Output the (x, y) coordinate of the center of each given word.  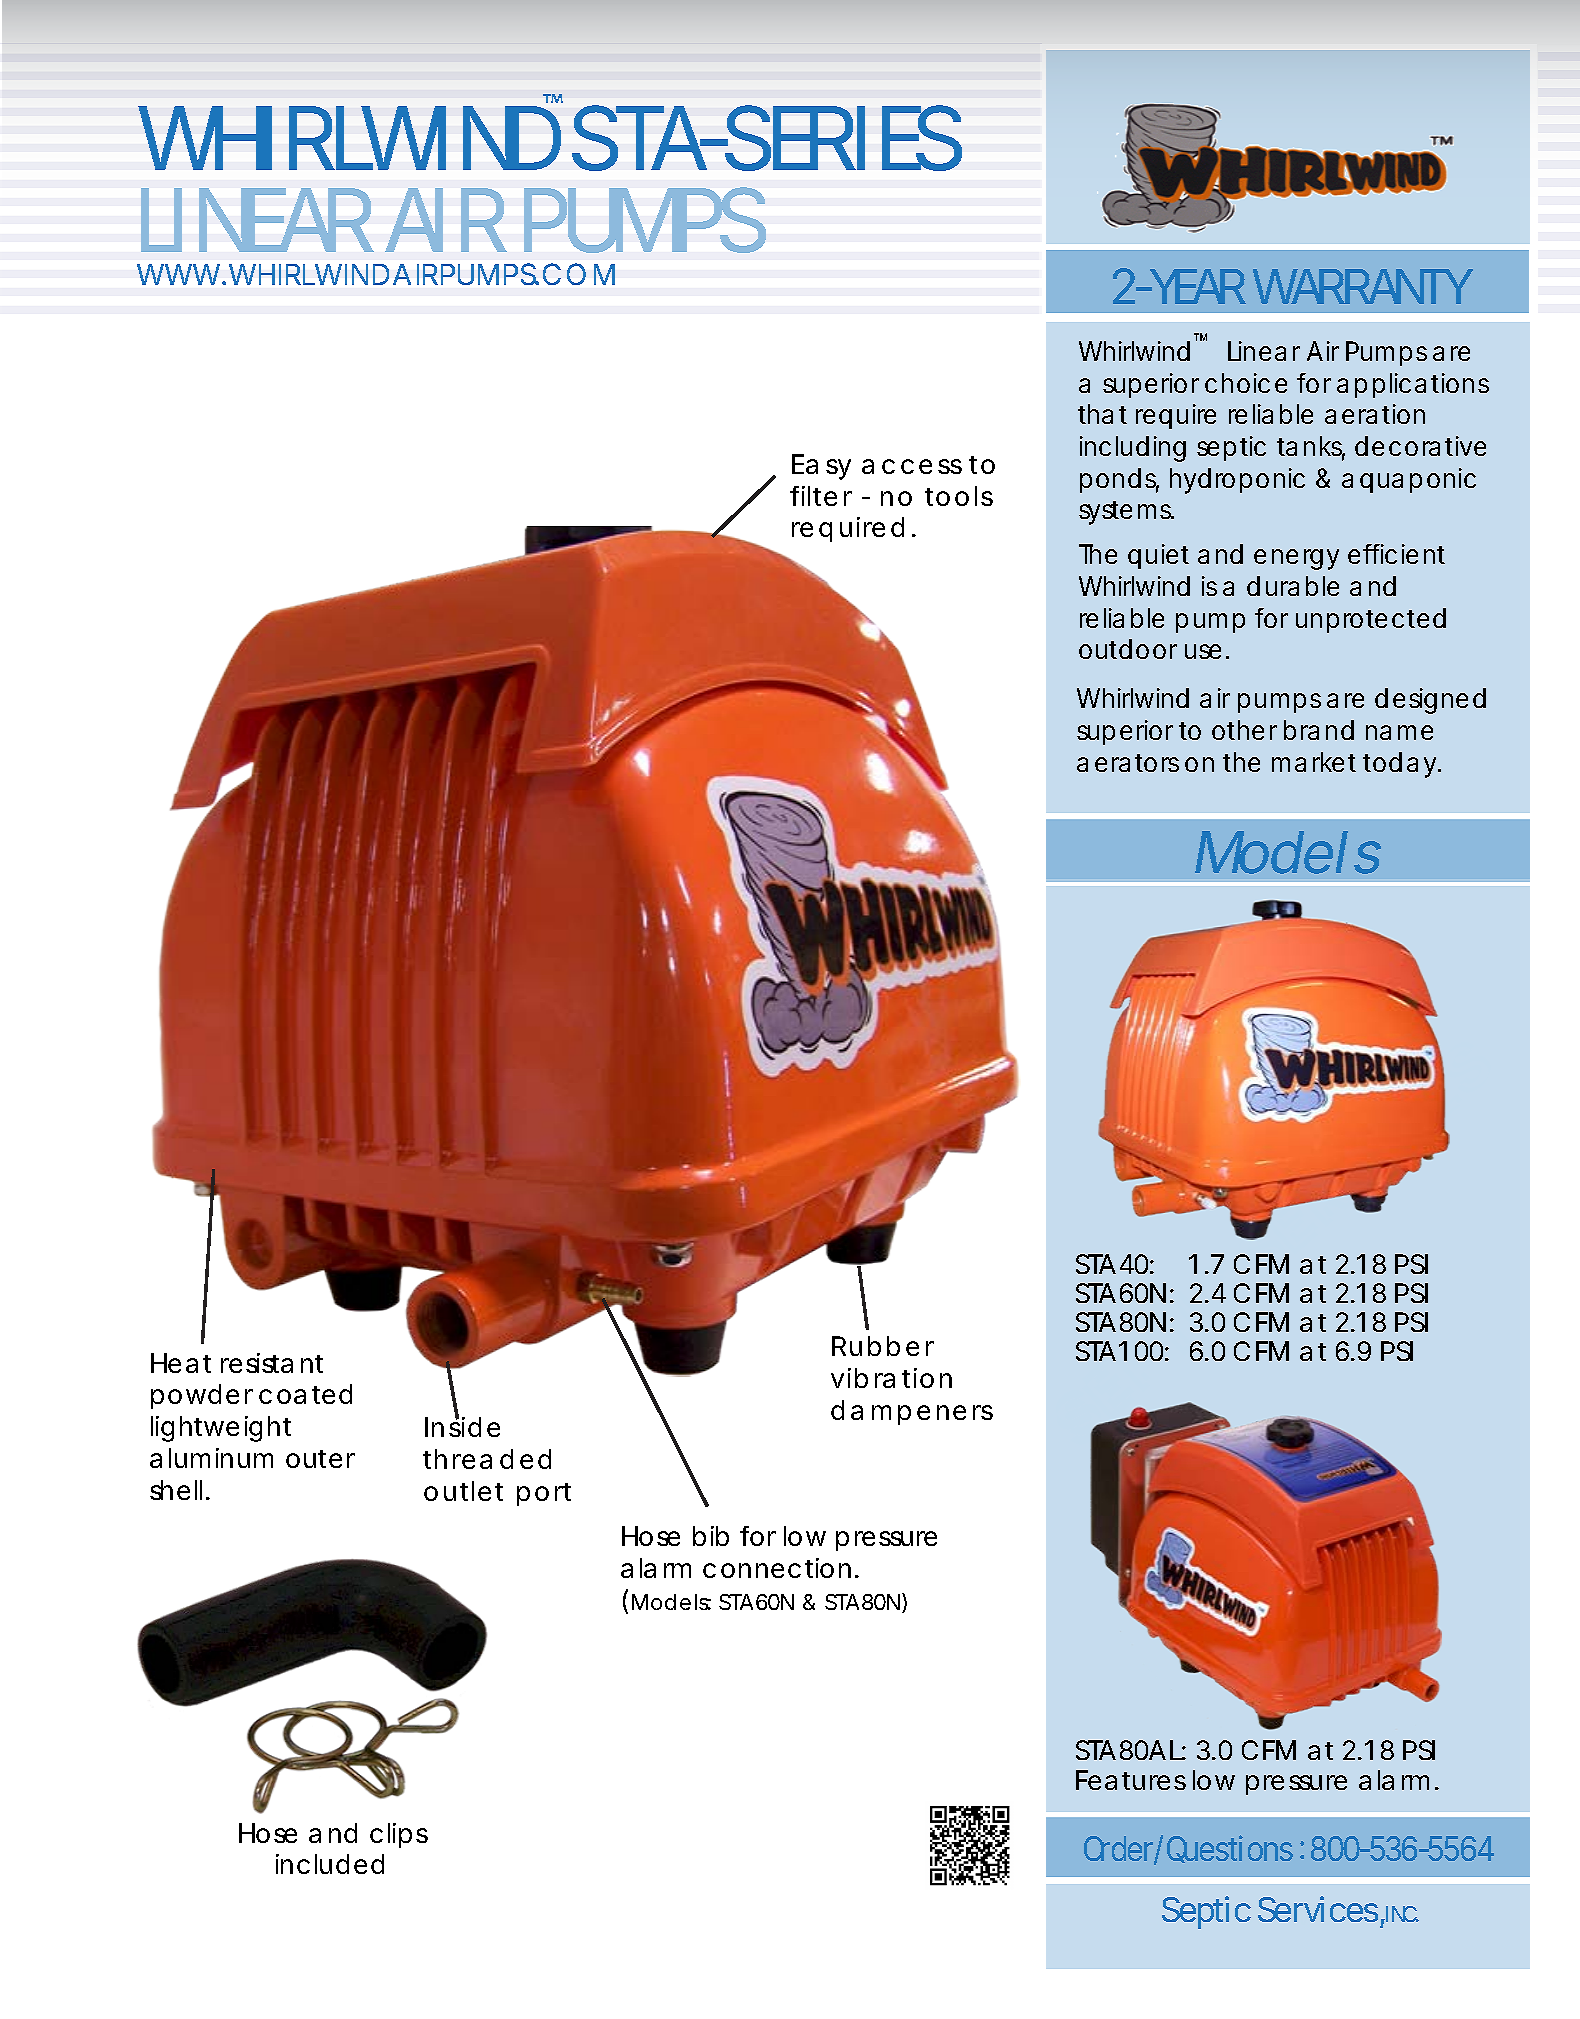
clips (399, 1835)
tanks (1311, 447)
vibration (891, 1378)
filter (821, 496)
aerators (1128, 763)
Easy (821, 467)
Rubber (883, 1346)
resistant (272, 1363)
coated (305, 1394)
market (1314, 762)
